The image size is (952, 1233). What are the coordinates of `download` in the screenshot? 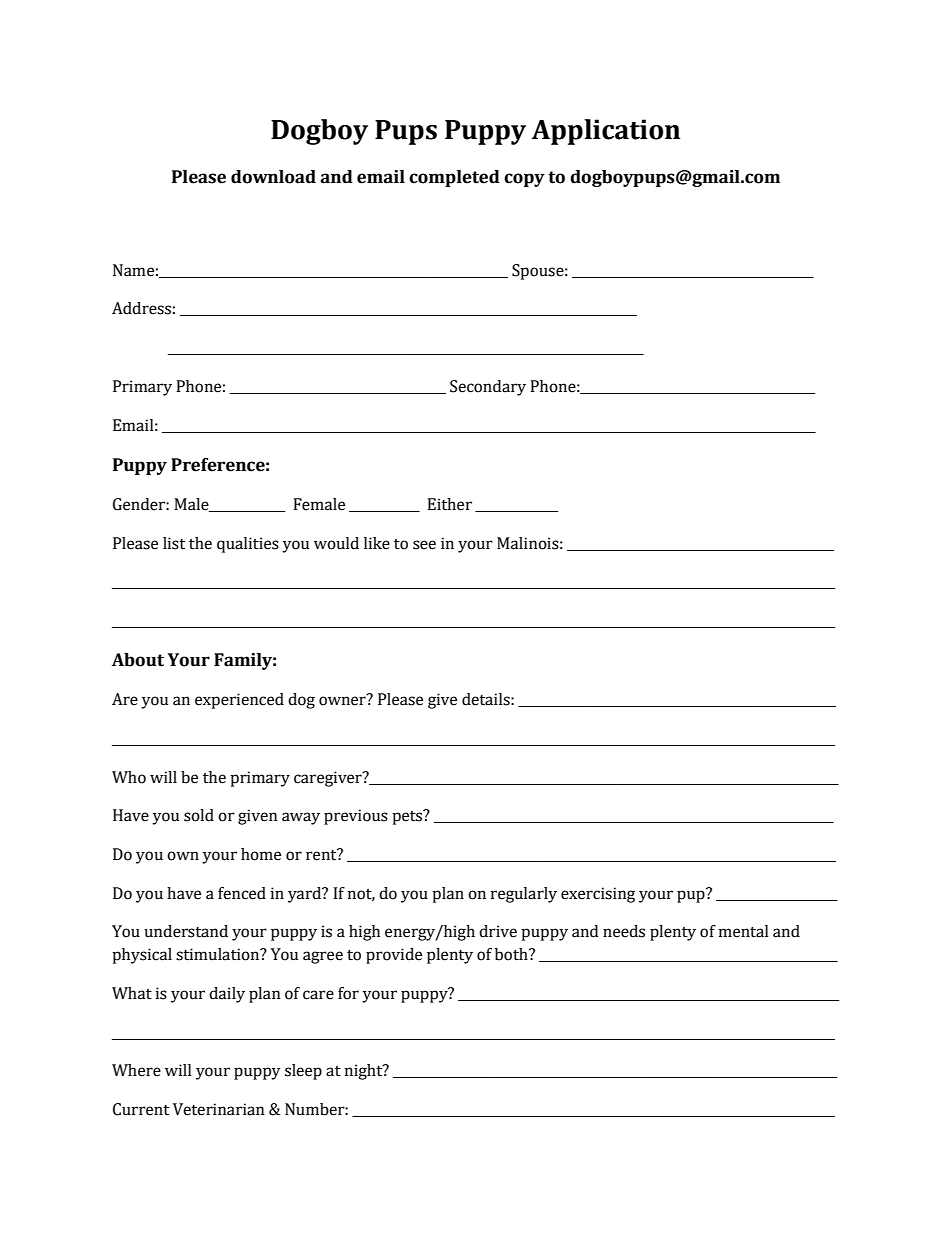 It's located at (273, 177).
